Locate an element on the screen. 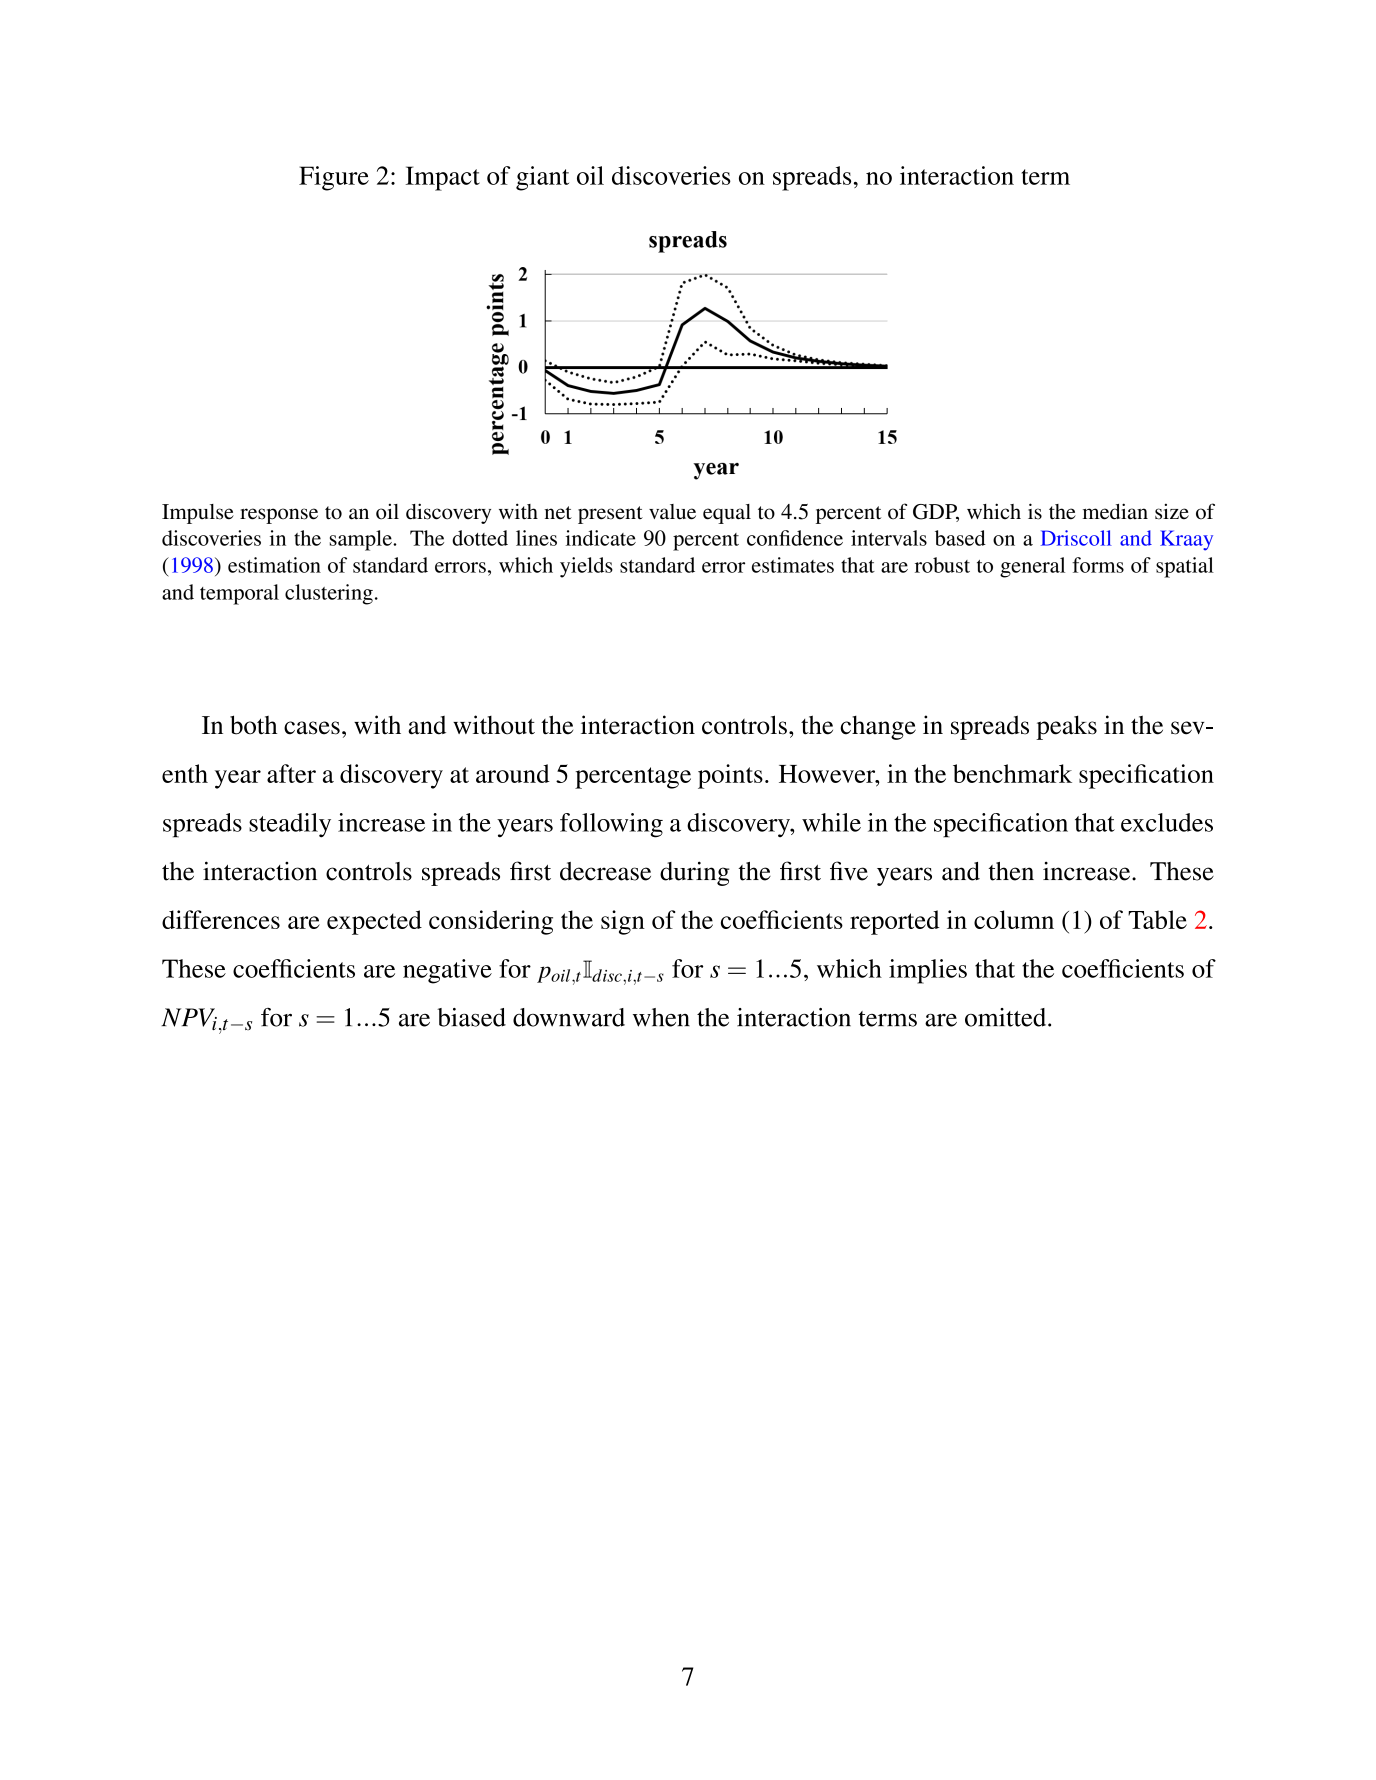 The width and height of the screenshot is (1376, 1780). negative is located at coordinates (447, 971).
